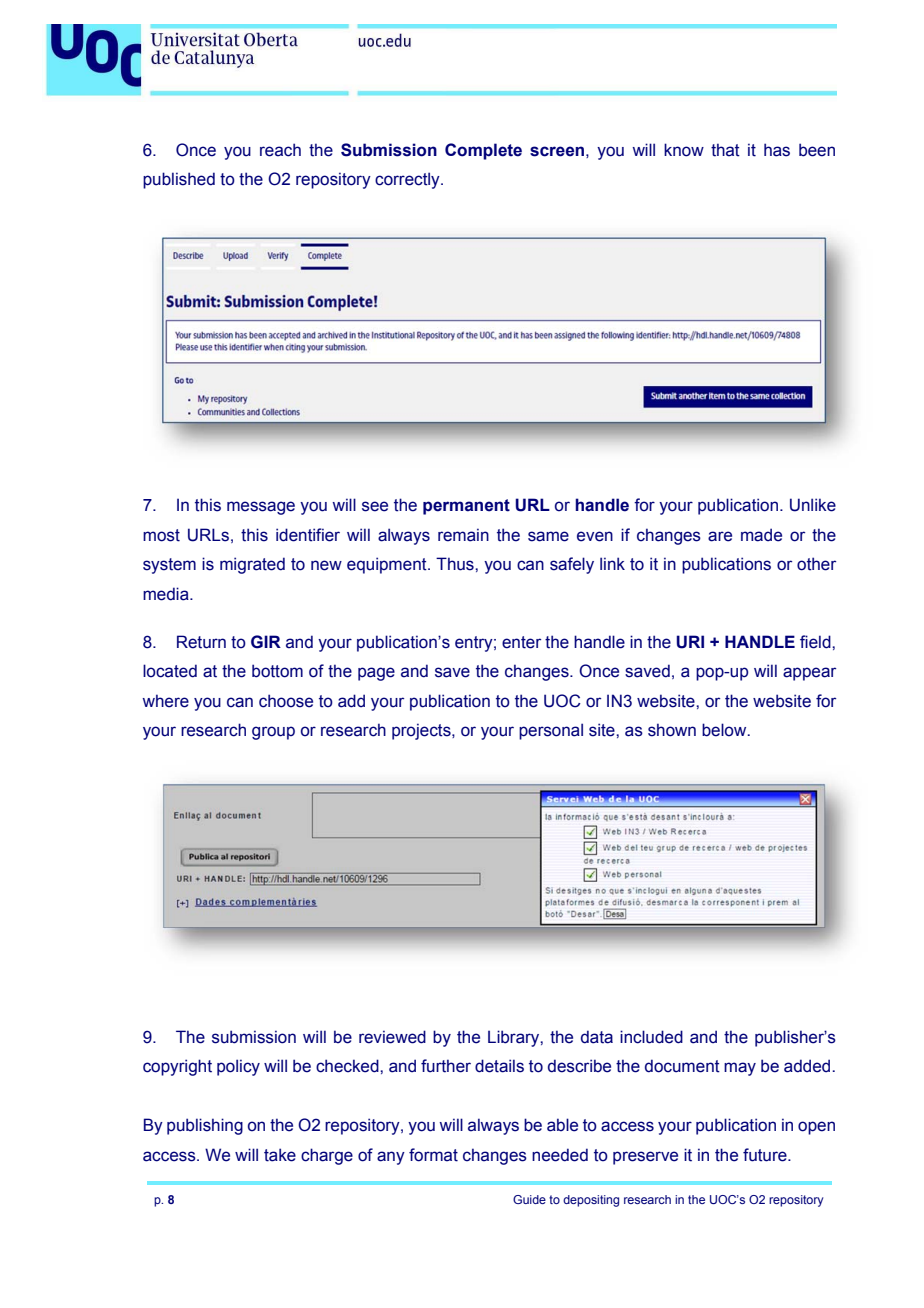  What do you see at coordinates (529, 1199) in the image?
I see `Guide` at bounding box center [529, 1199].
